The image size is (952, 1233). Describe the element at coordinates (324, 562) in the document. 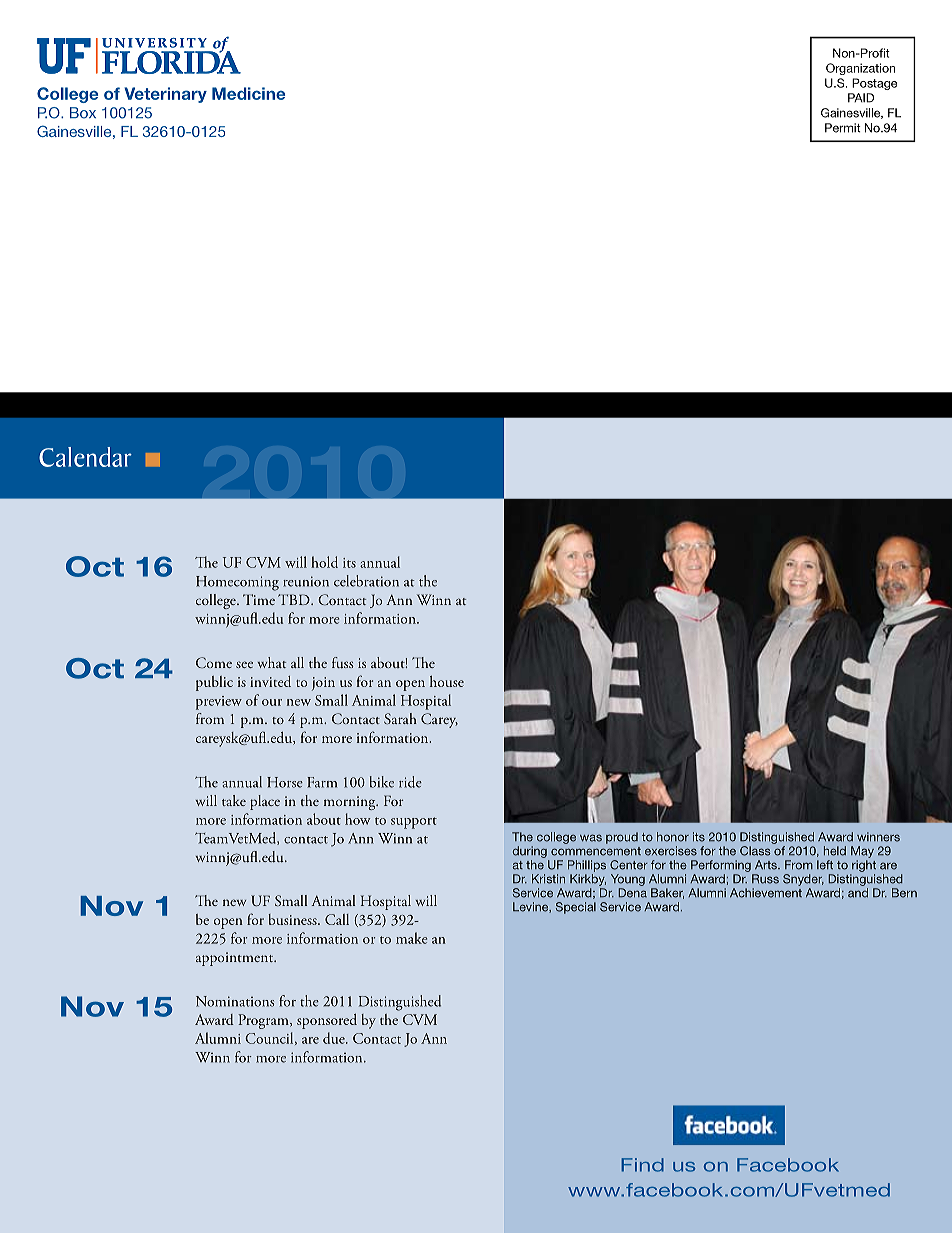

I see `hold` at that location.
